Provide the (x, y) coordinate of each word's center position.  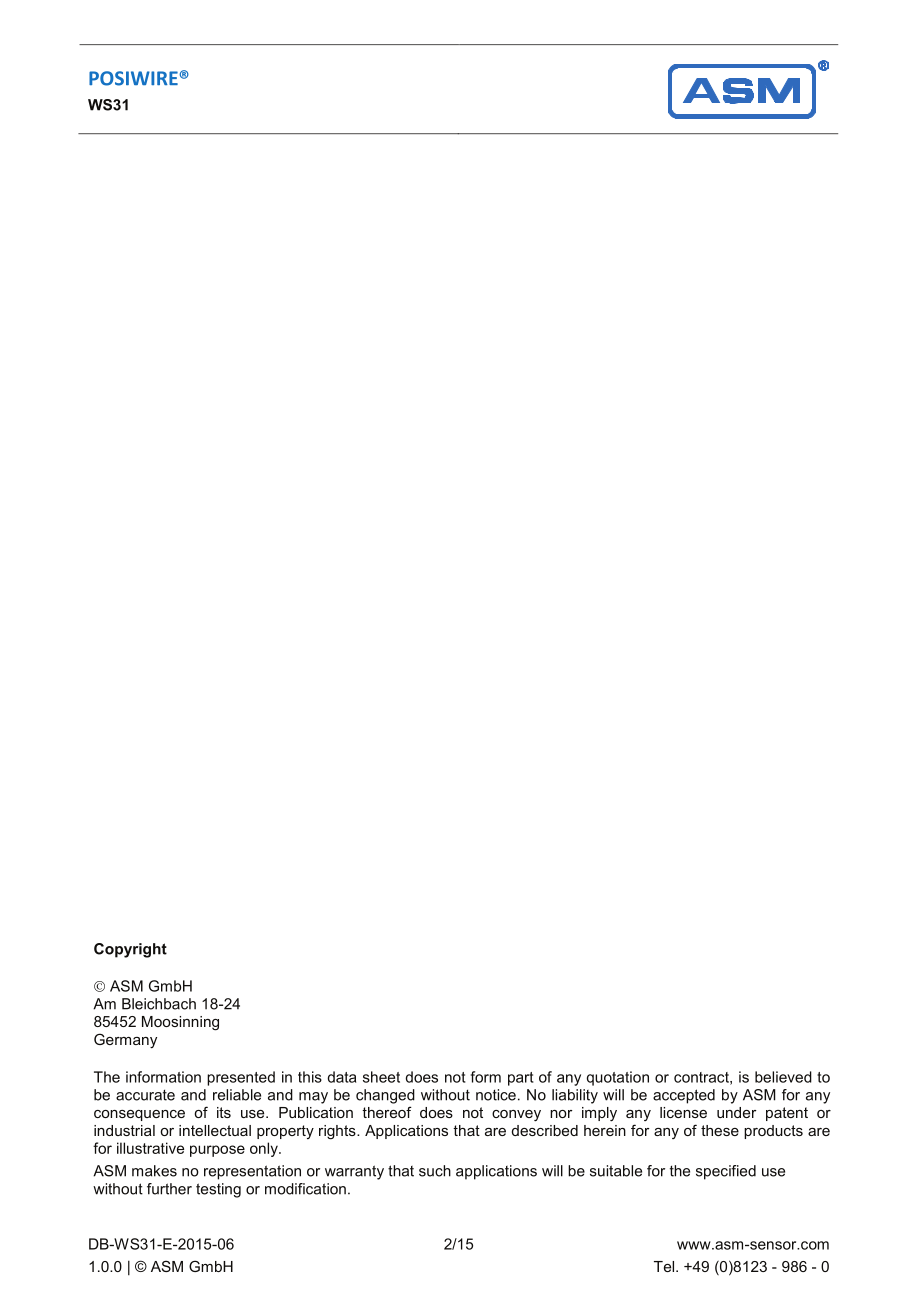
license (683, 1112)
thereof (387, 1112)
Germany (125, 1041)
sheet (381, 1077)
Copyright (130, 950)
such (435, 1171)
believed (783, 1077)
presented (241, 1078)
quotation (618, 1078)
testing (218, 1190)
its (224, 1112)
